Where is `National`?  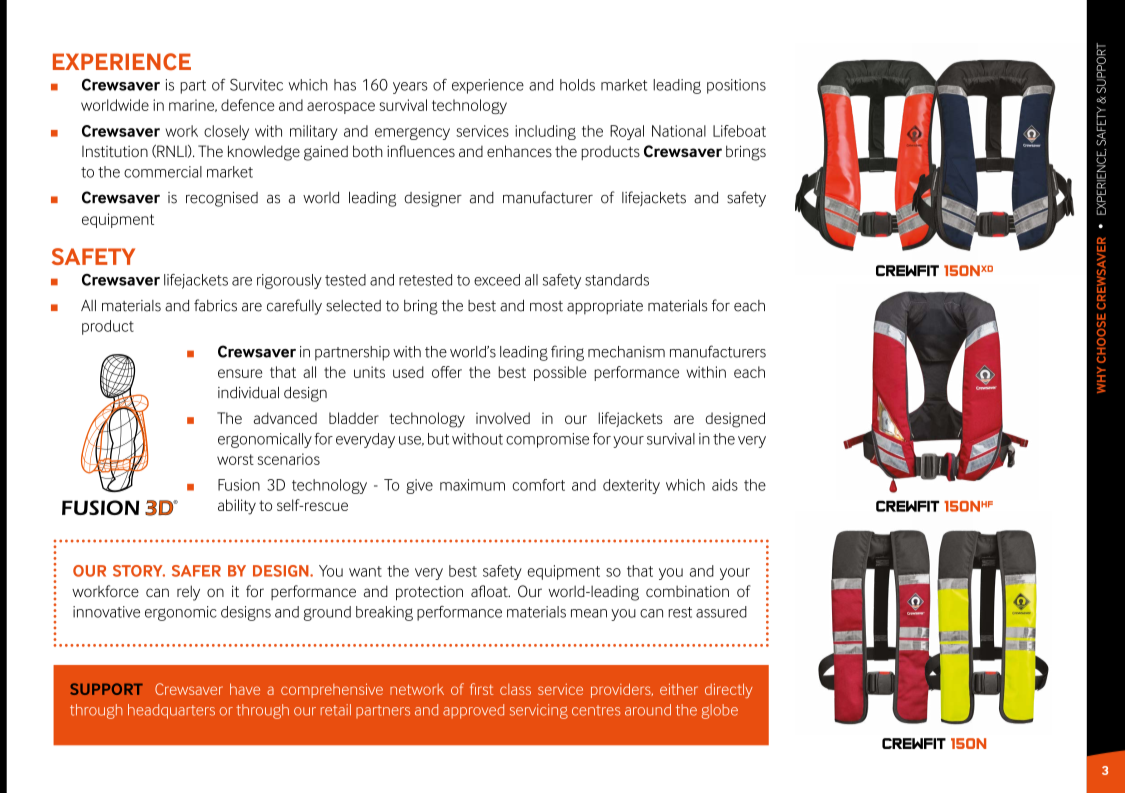
National is located at coordinates (679, 131).
